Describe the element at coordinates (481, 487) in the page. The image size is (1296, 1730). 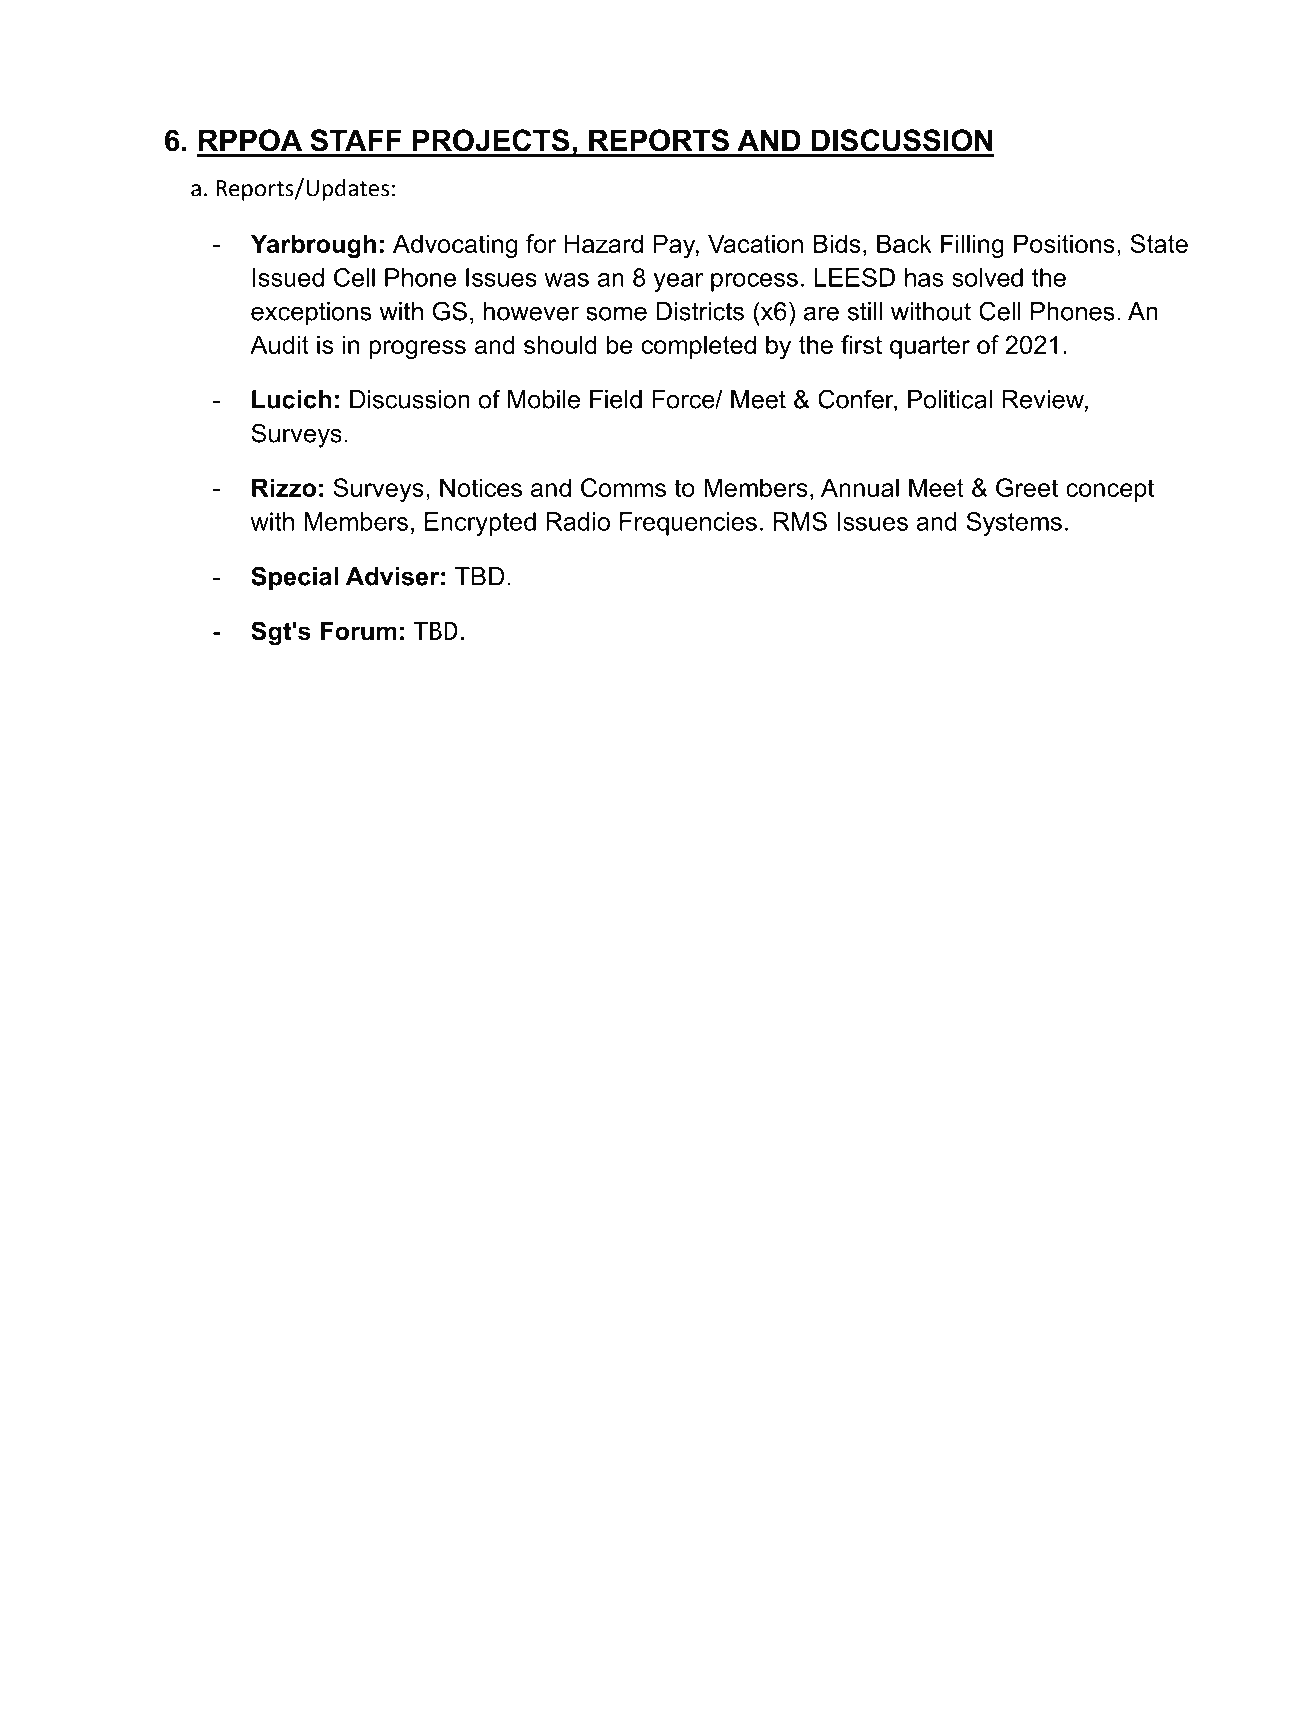
I see `Notices` at that location.
